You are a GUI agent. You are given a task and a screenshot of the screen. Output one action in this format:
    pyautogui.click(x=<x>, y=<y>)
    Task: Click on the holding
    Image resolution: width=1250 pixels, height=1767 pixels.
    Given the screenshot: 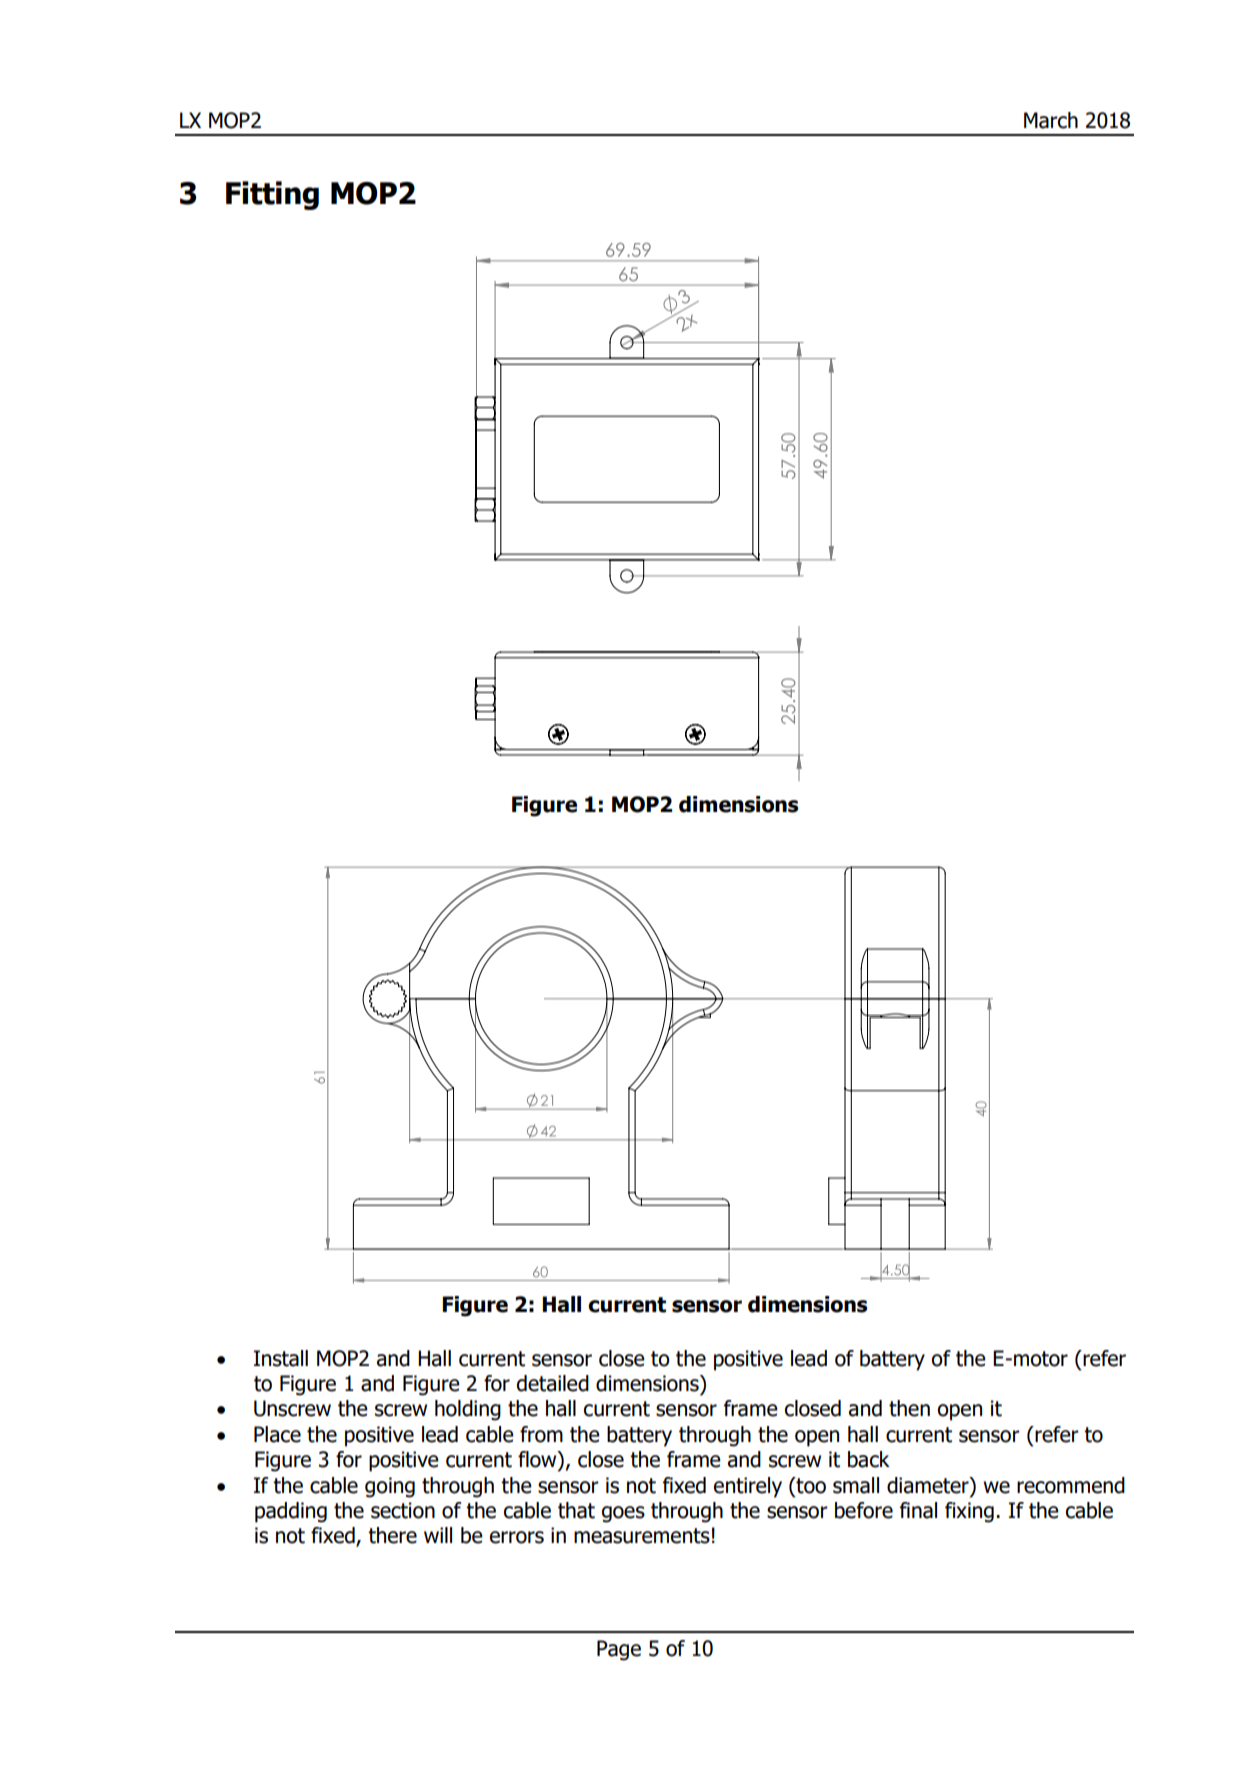 What is the action you would take?
    pyautogui.click(x=468, y=1410)
